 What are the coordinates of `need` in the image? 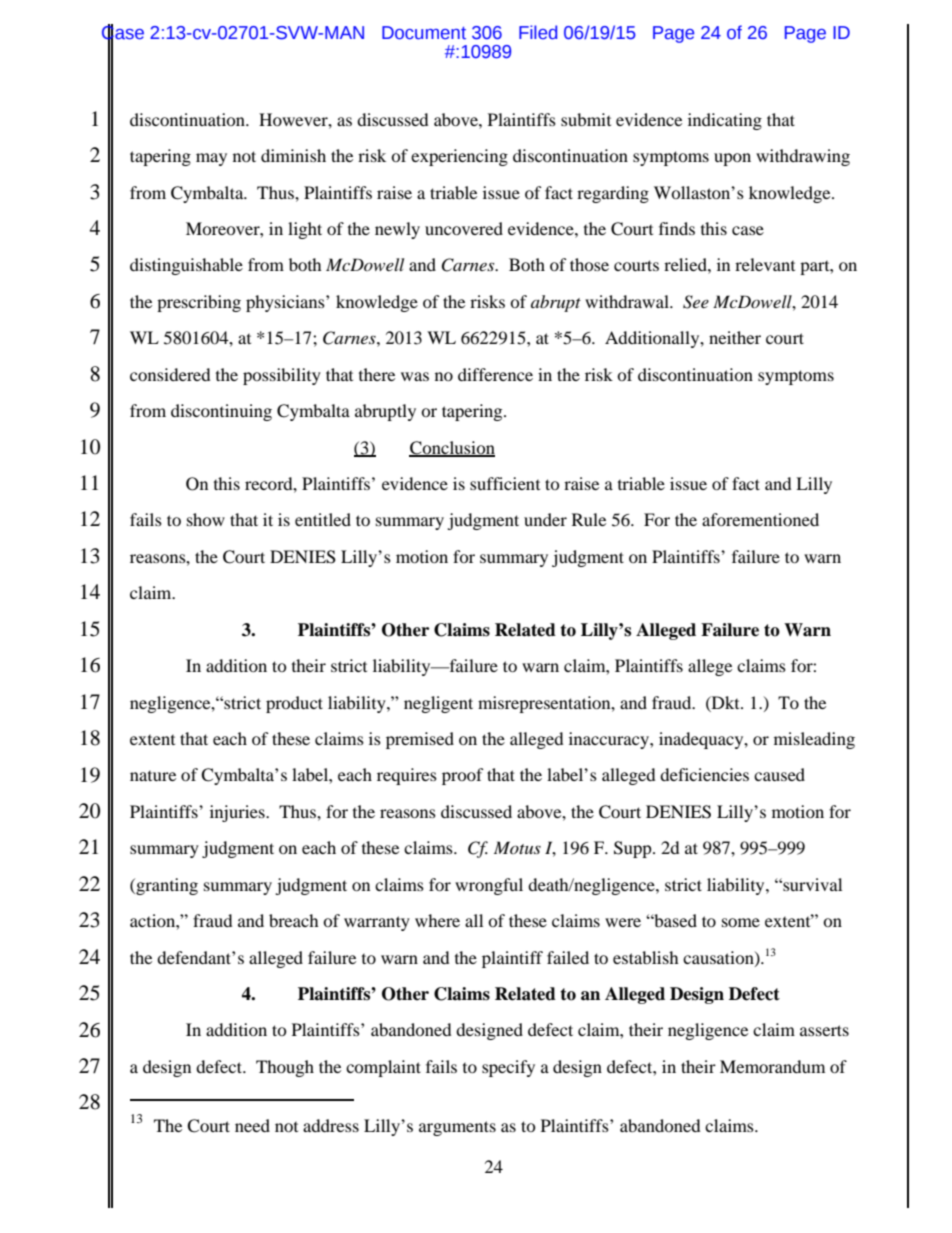 It's located at (252, 1125).
